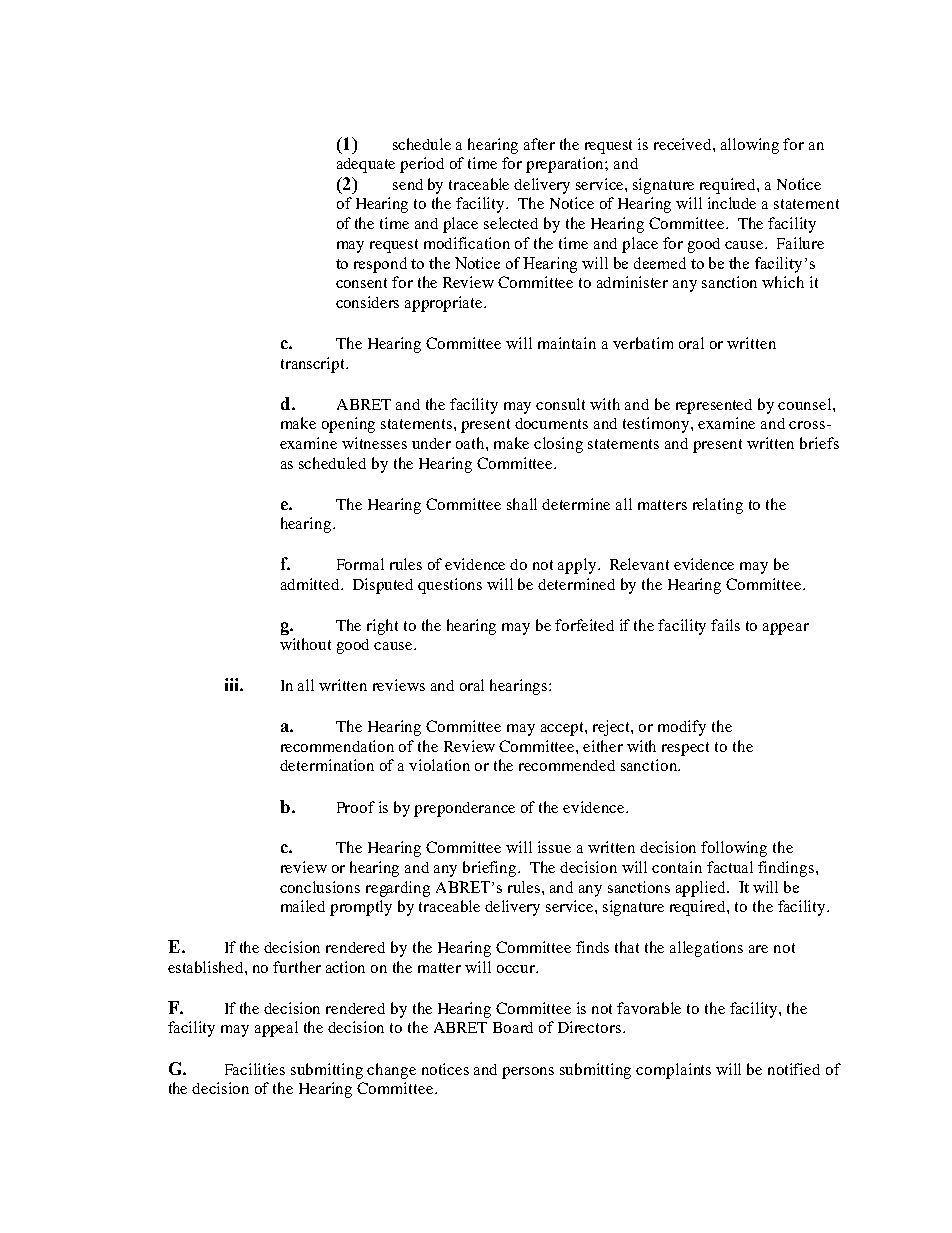  What do you see at coordinates (750, 146) in the screenshot?
I see `allowing` at bounding box center [750, 146].
